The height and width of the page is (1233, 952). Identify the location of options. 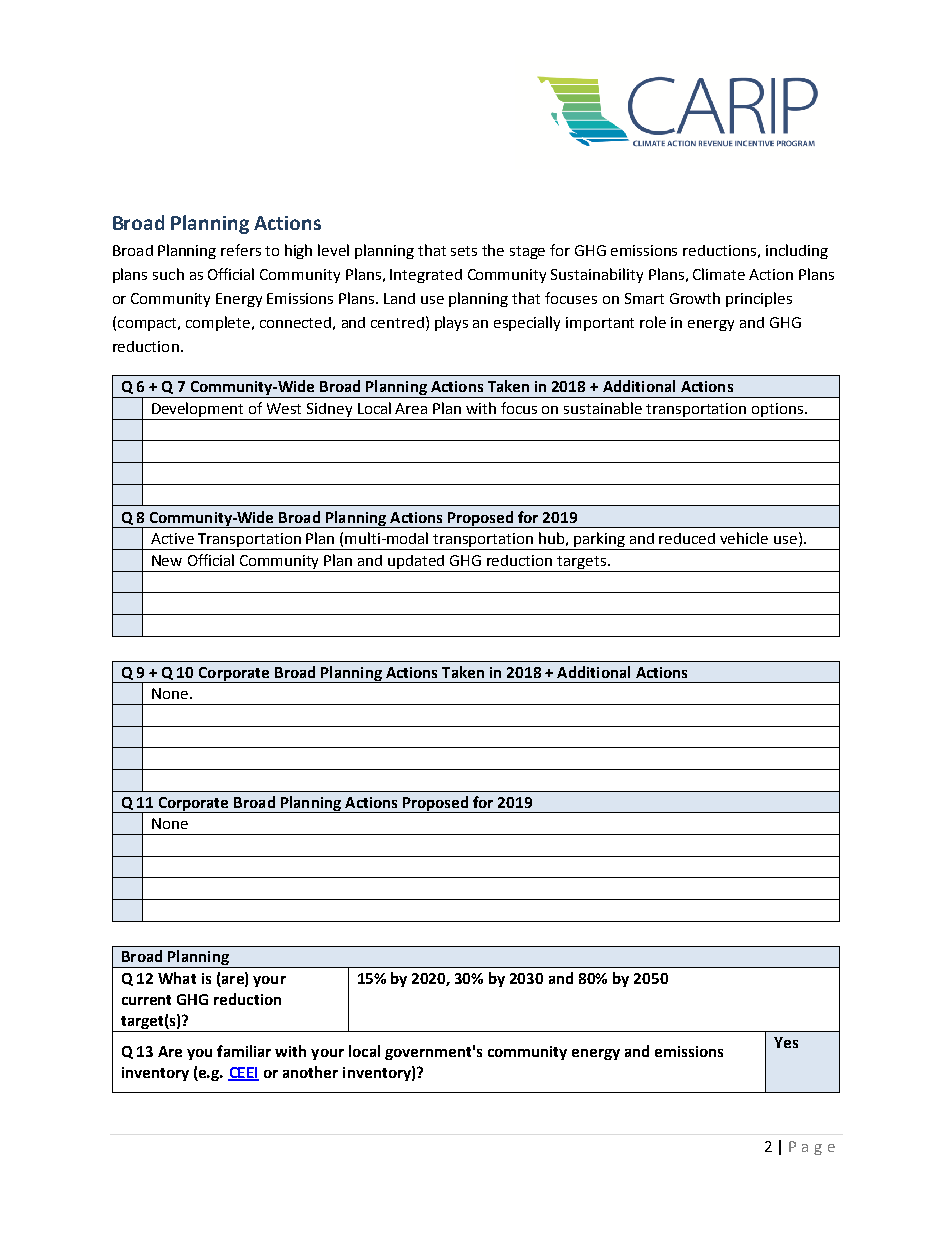
(778, 411).
